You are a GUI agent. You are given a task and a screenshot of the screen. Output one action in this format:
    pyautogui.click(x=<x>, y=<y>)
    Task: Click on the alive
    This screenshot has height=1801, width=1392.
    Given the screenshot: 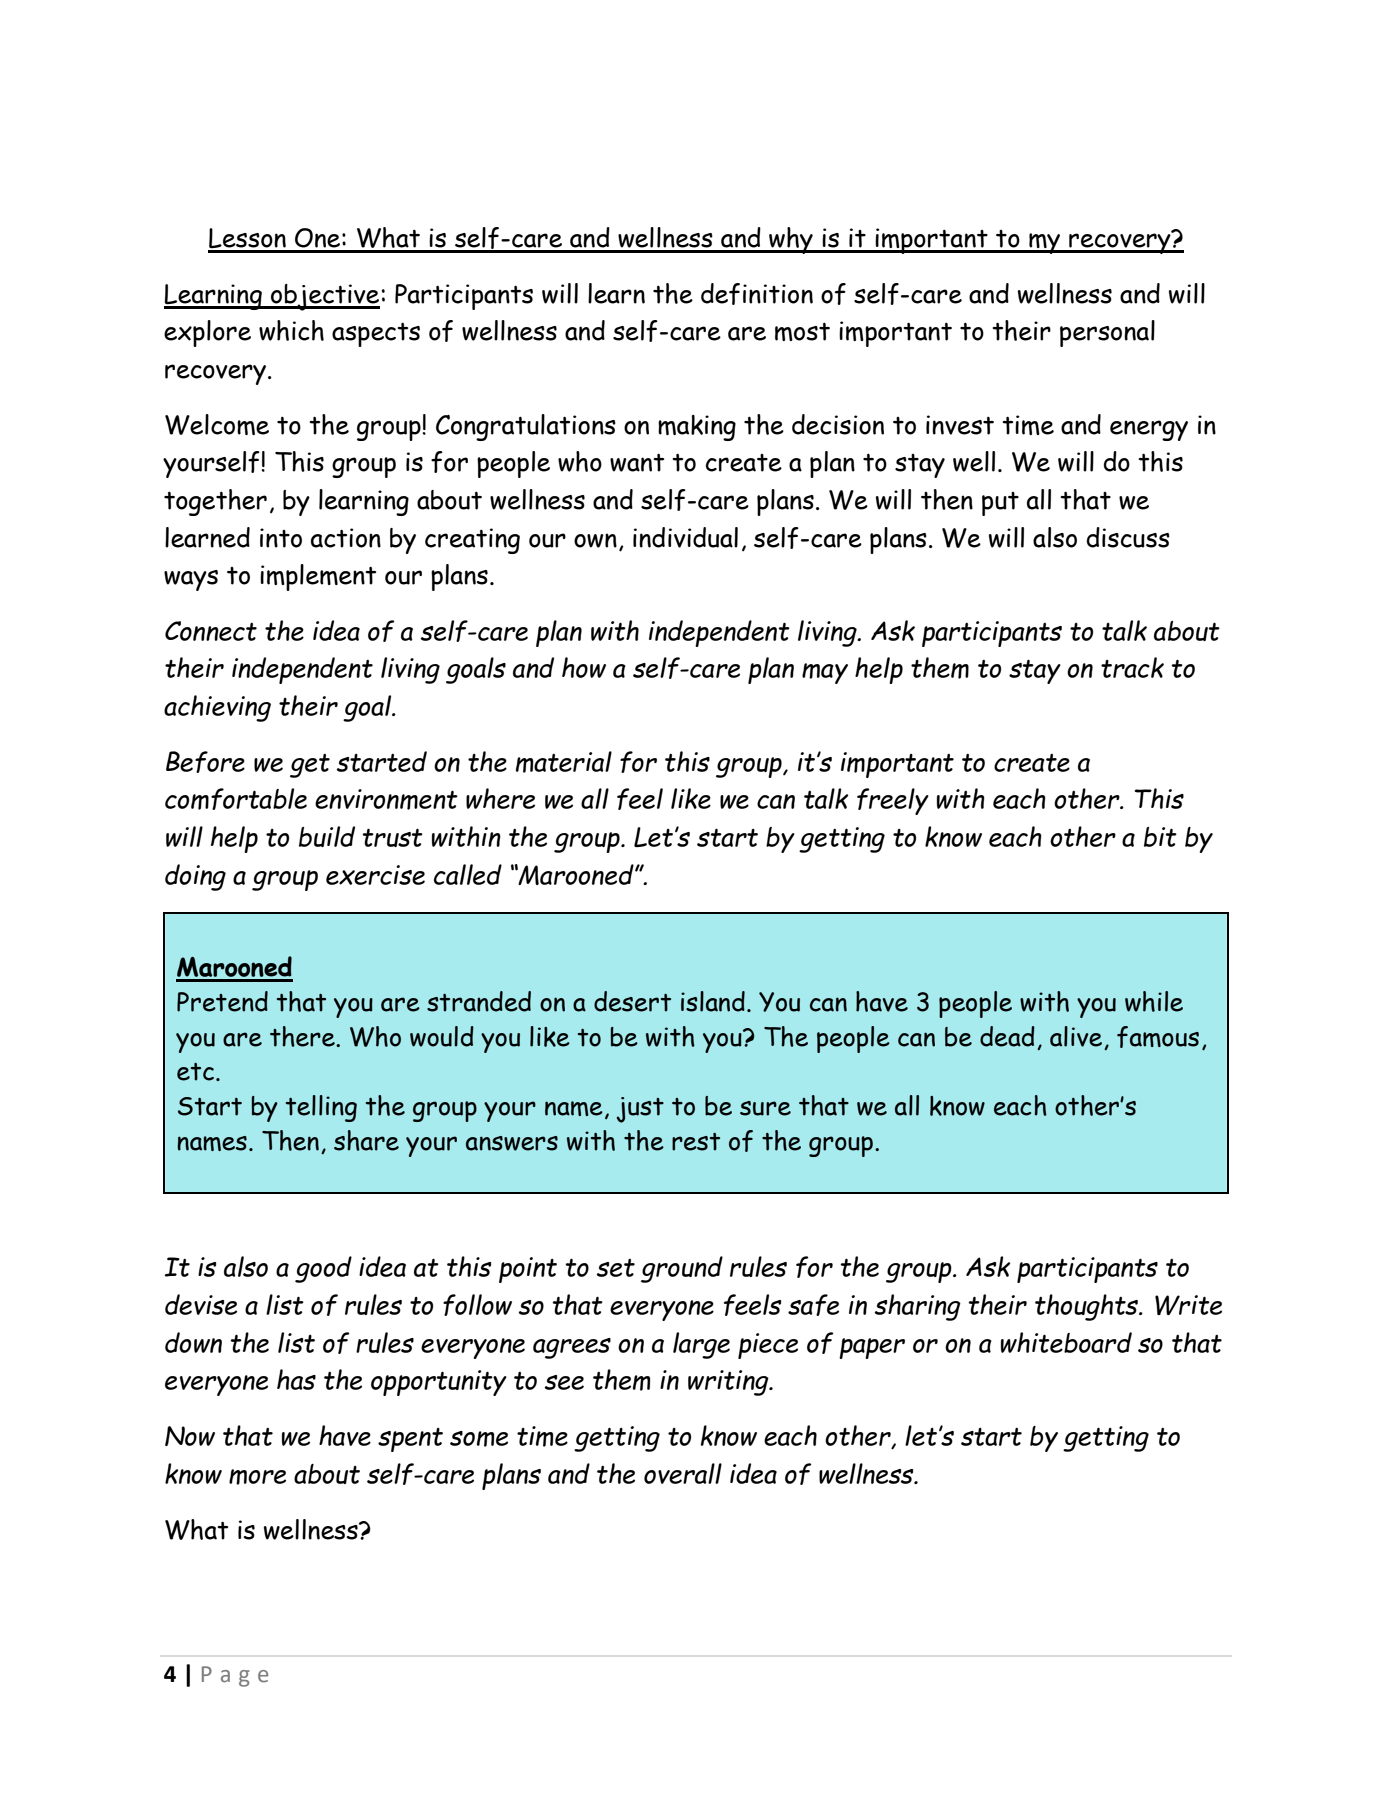 What is the action you would take?
    pyautogui.click(x=1076, y=1036)
